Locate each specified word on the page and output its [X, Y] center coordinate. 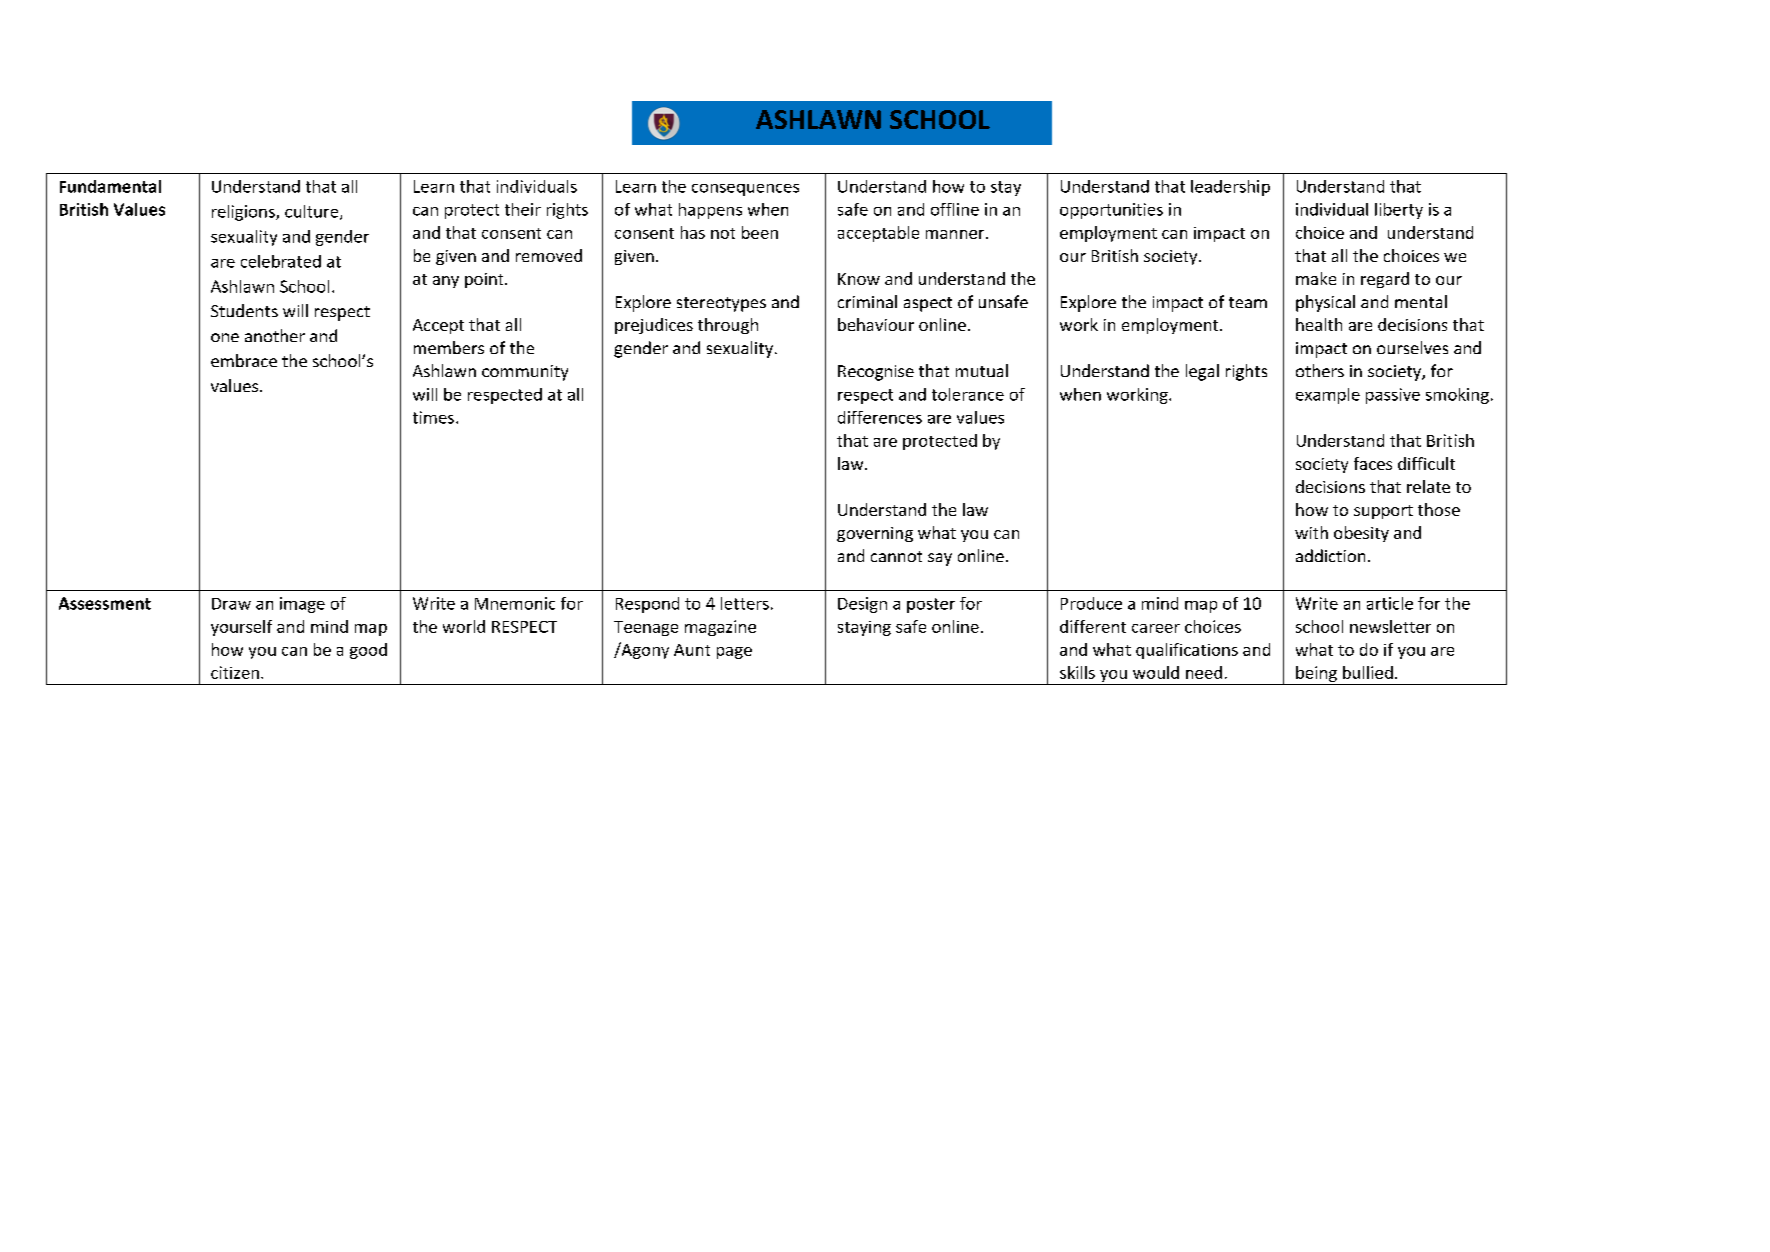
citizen [235, 672]
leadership [1230, 188]
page [734, 653]
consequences [745, 190]
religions [244, 213]
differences [880, 417]
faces [1373, 463]
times [433, 417]
